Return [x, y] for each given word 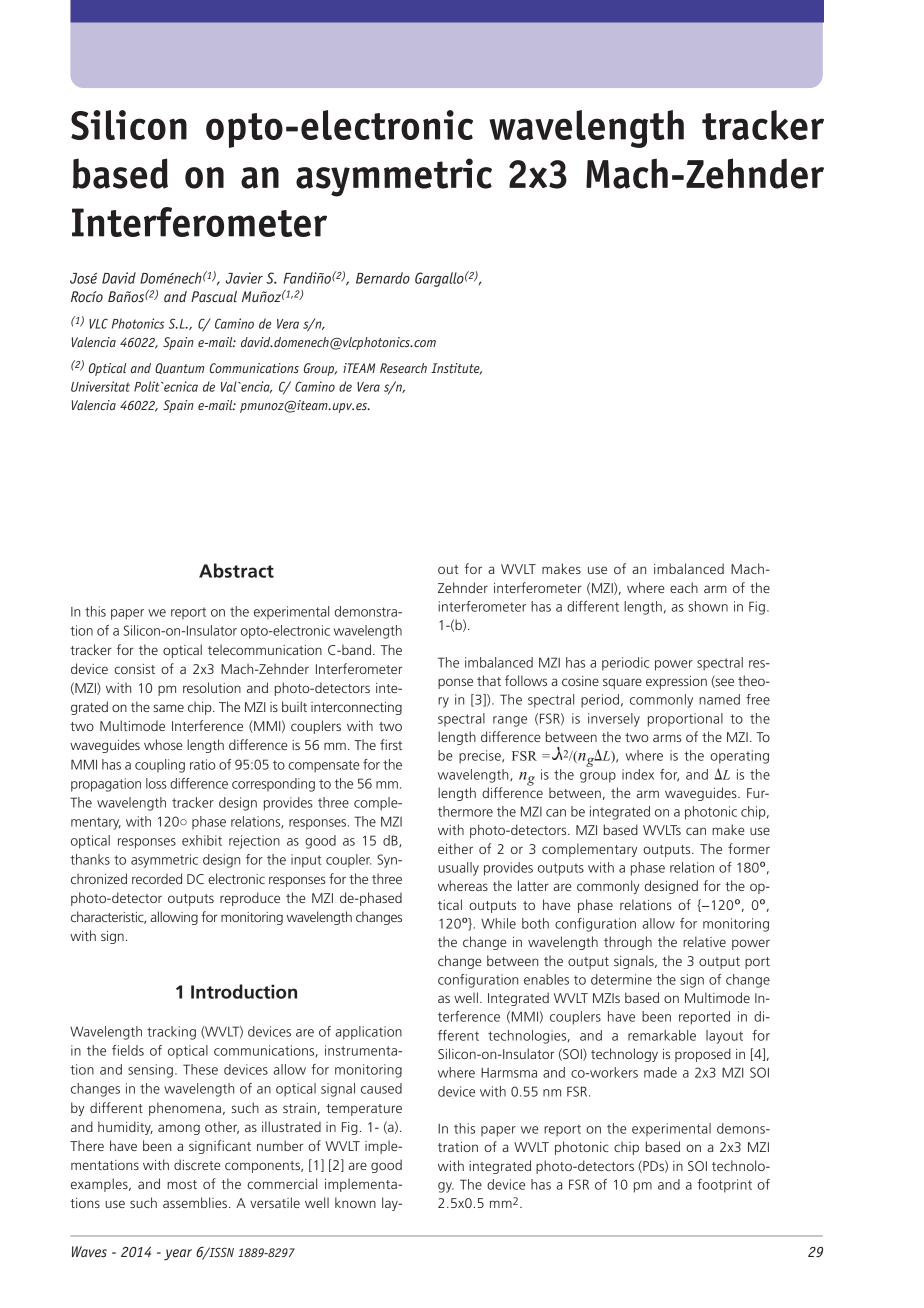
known [355, 1202]
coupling [160, 766]
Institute [456, 369]
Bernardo [383, 278]
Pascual [214, 296]
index [638, 774]
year [178, 1255]
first [391, 744]
